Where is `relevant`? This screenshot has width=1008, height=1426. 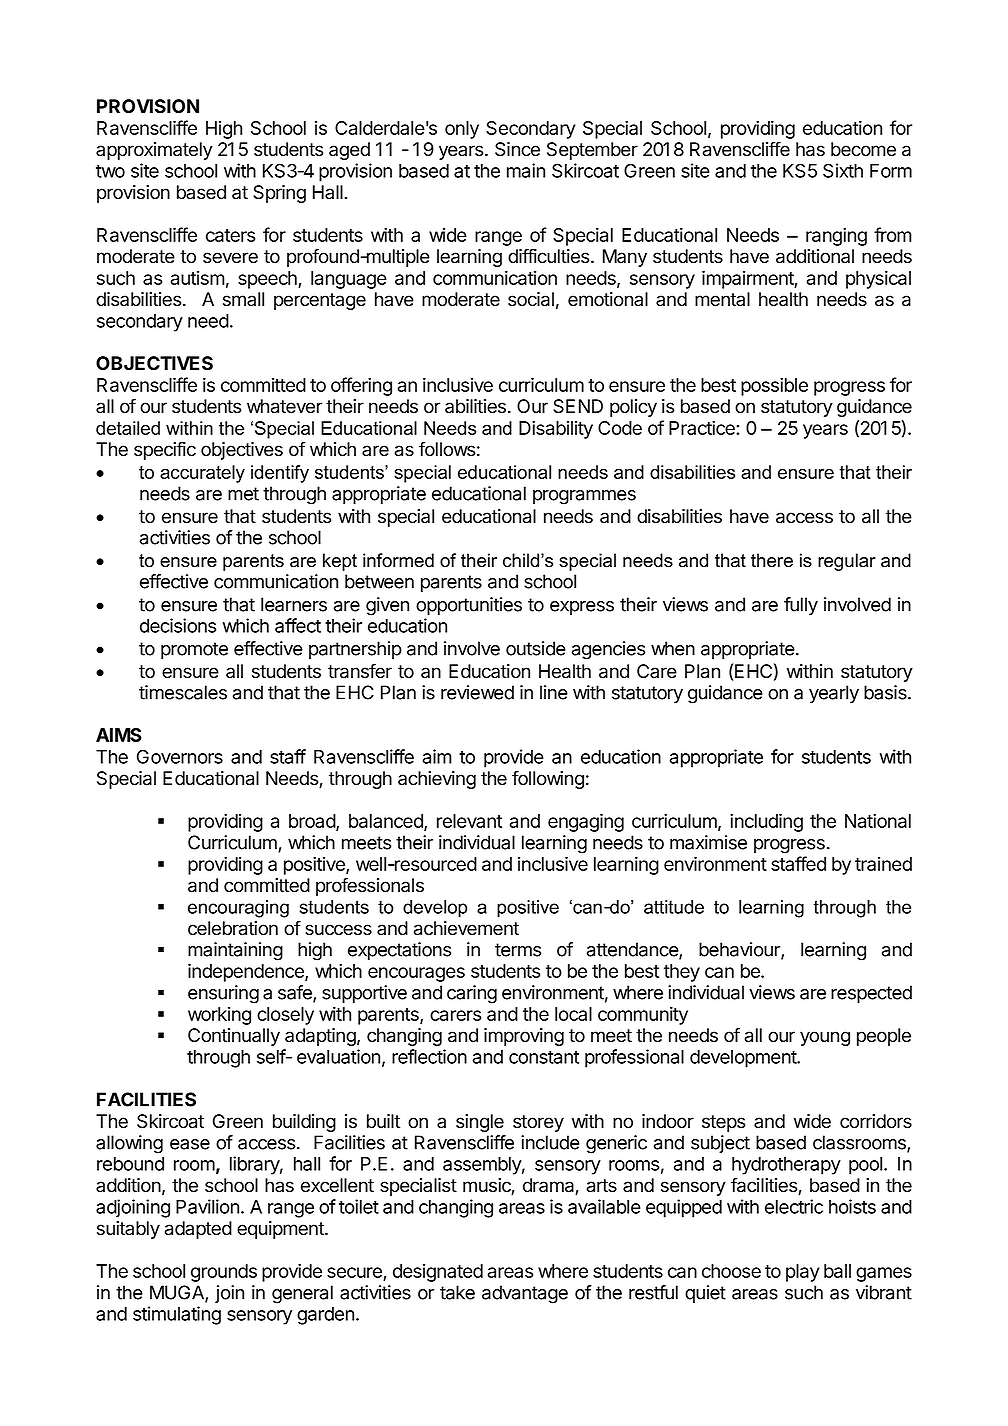 relevant is located at coordinates (469, 821).
